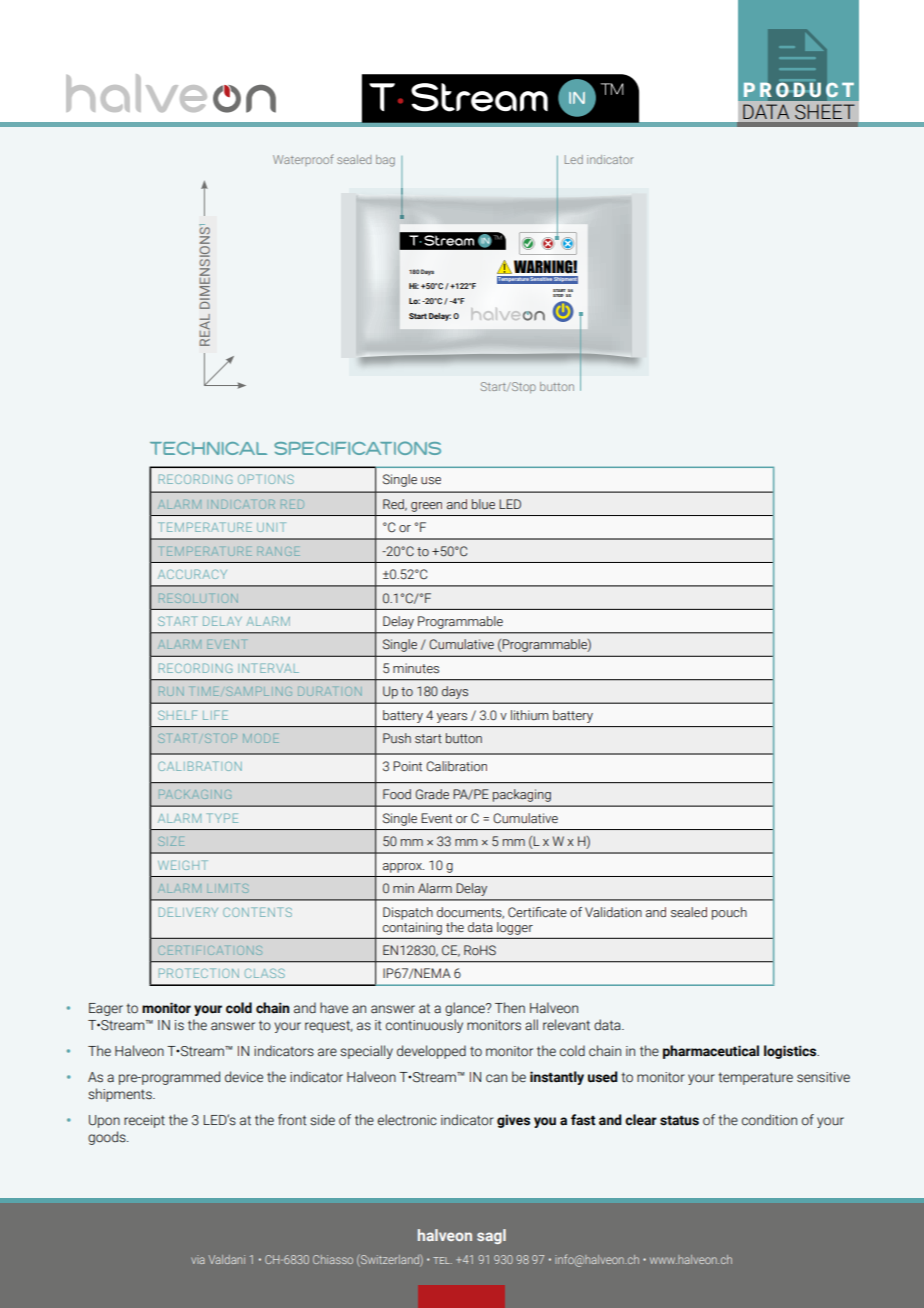  What do you see at coordinates (799, 90) in the page?
I see `PRODUCT` at bounding box center [799, 90].
